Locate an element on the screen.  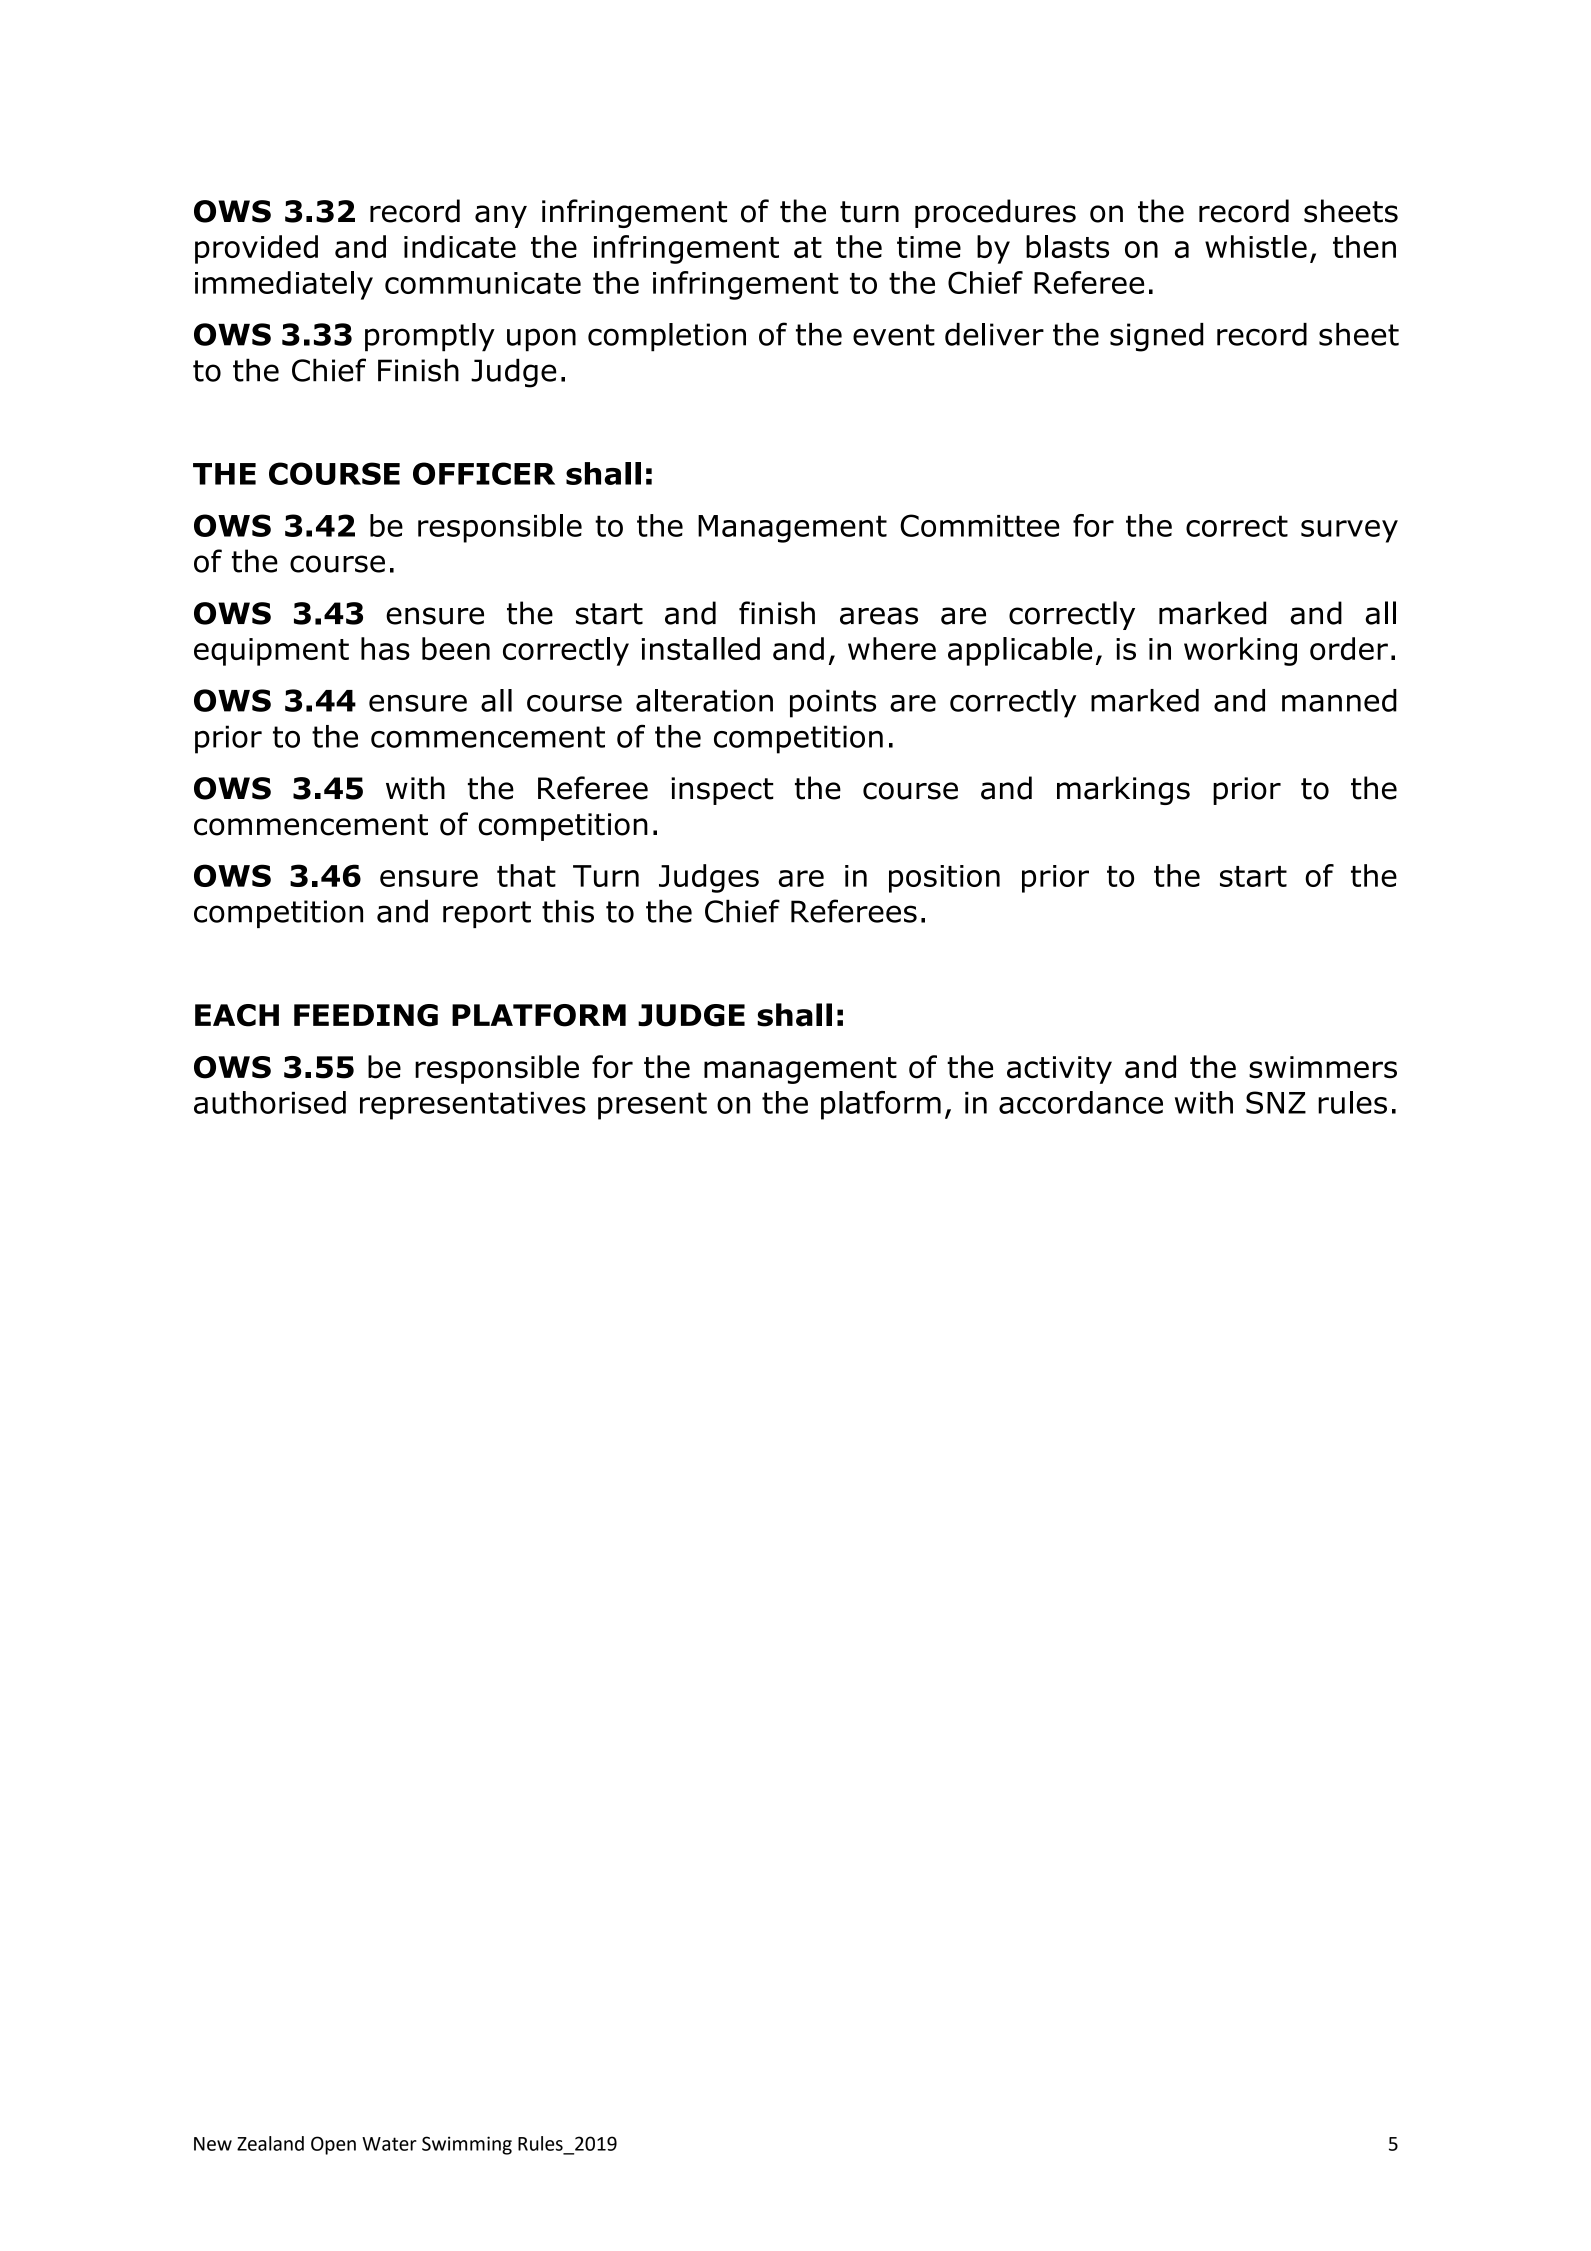
Water is located at coordinates (389, 2144).
